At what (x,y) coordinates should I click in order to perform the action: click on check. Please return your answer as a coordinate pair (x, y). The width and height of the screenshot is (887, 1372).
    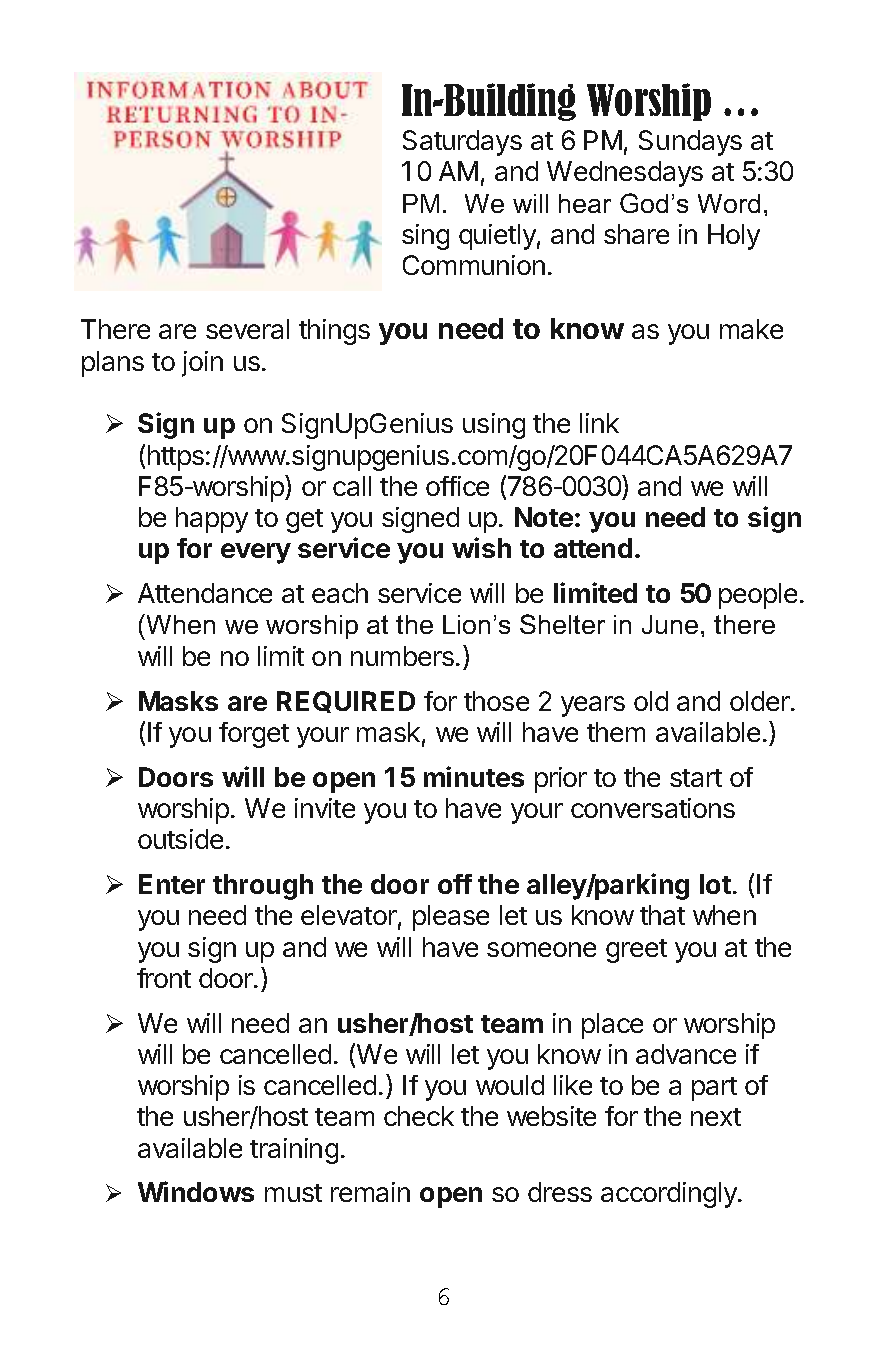
    Looking at the image, I should click on (419, 1116).
